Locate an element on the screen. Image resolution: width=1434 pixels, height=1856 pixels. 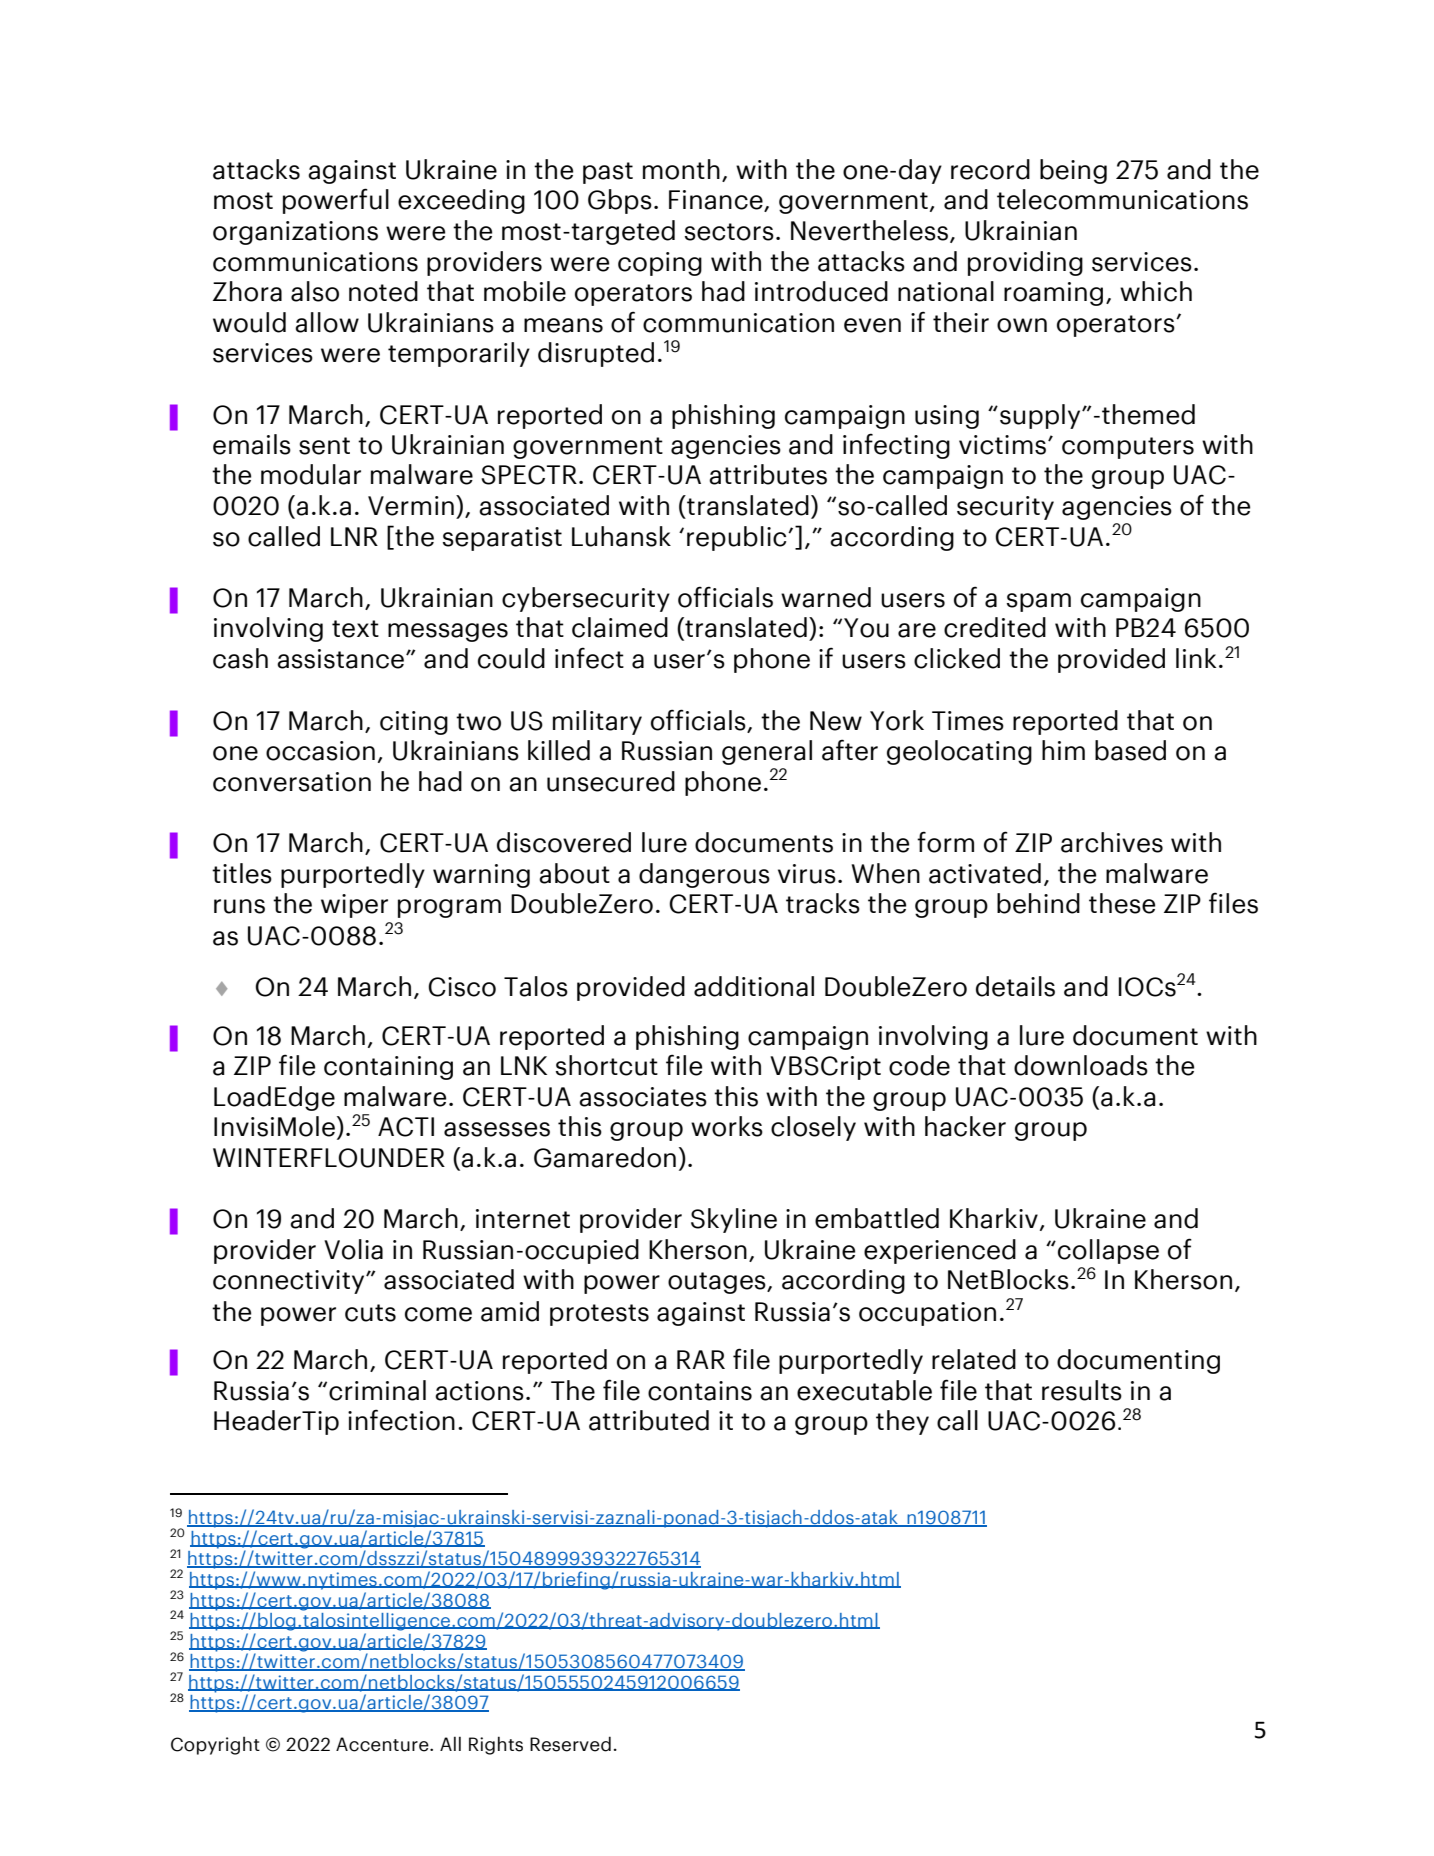
Finance is located at coordinates (717, 201).
